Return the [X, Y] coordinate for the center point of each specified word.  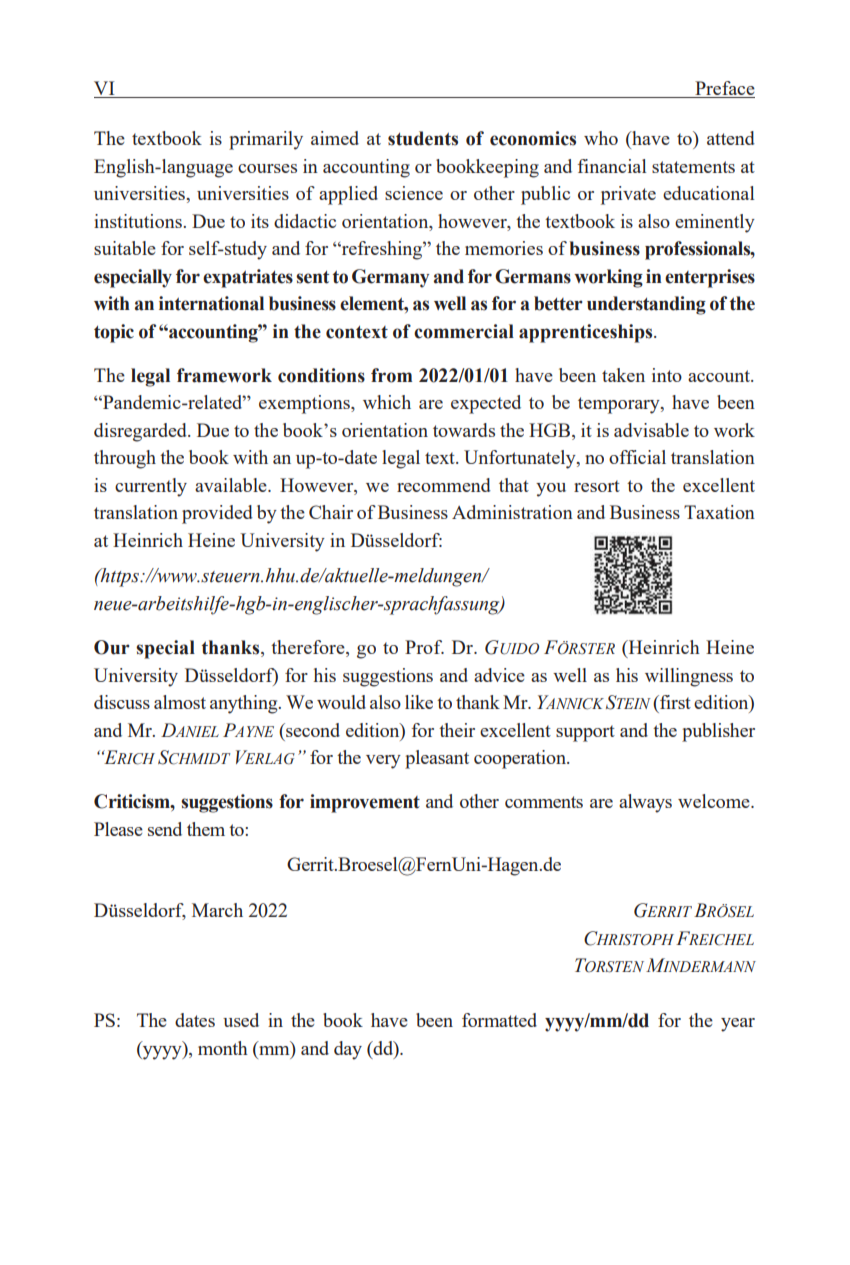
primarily [266, 140]
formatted [499, 1020]
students [423, 138]
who [601, 138]
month [223, 1048]
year [738, 1025]
